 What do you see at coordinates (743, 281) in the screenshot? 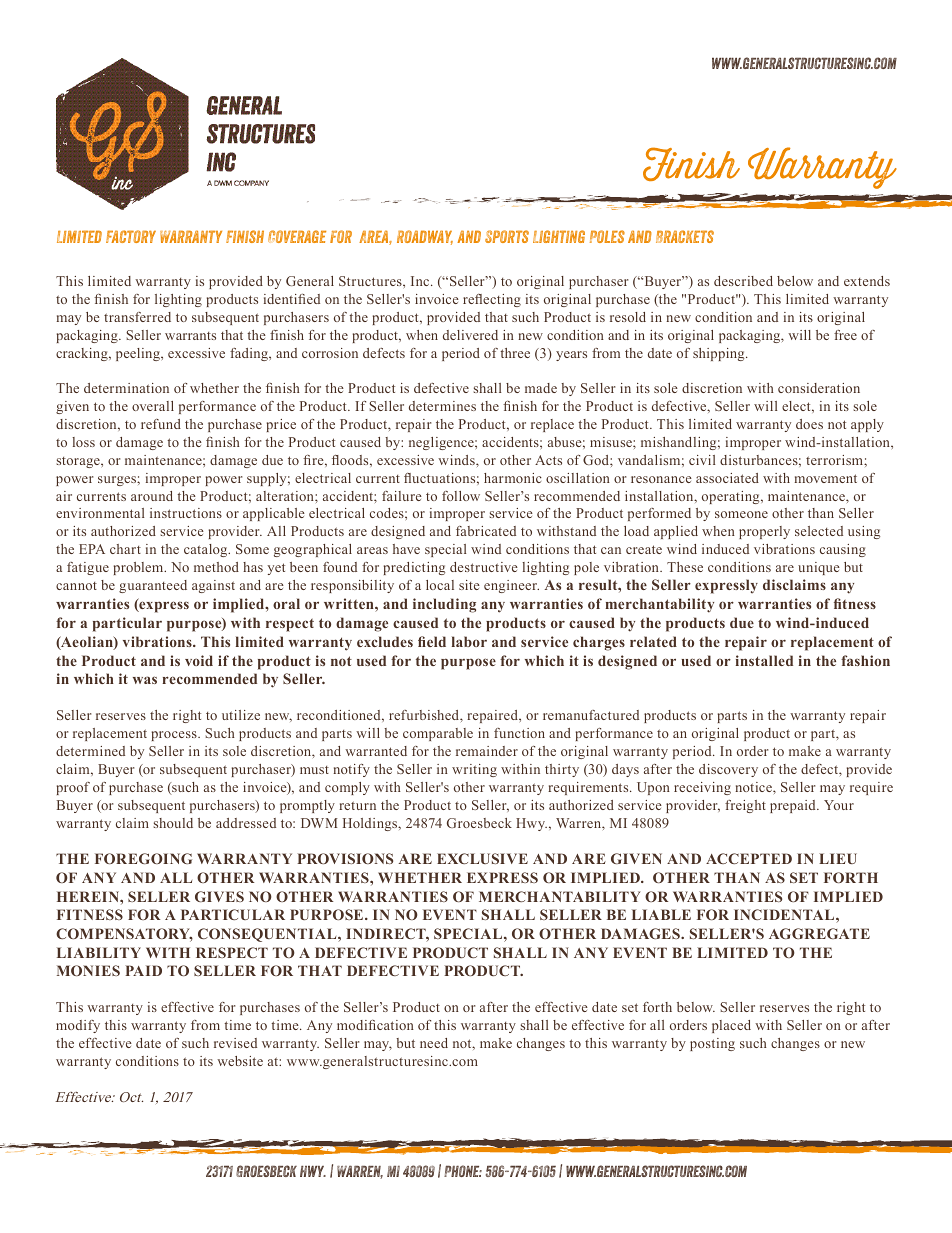
I see `described` at bounding box center [743, 281].
